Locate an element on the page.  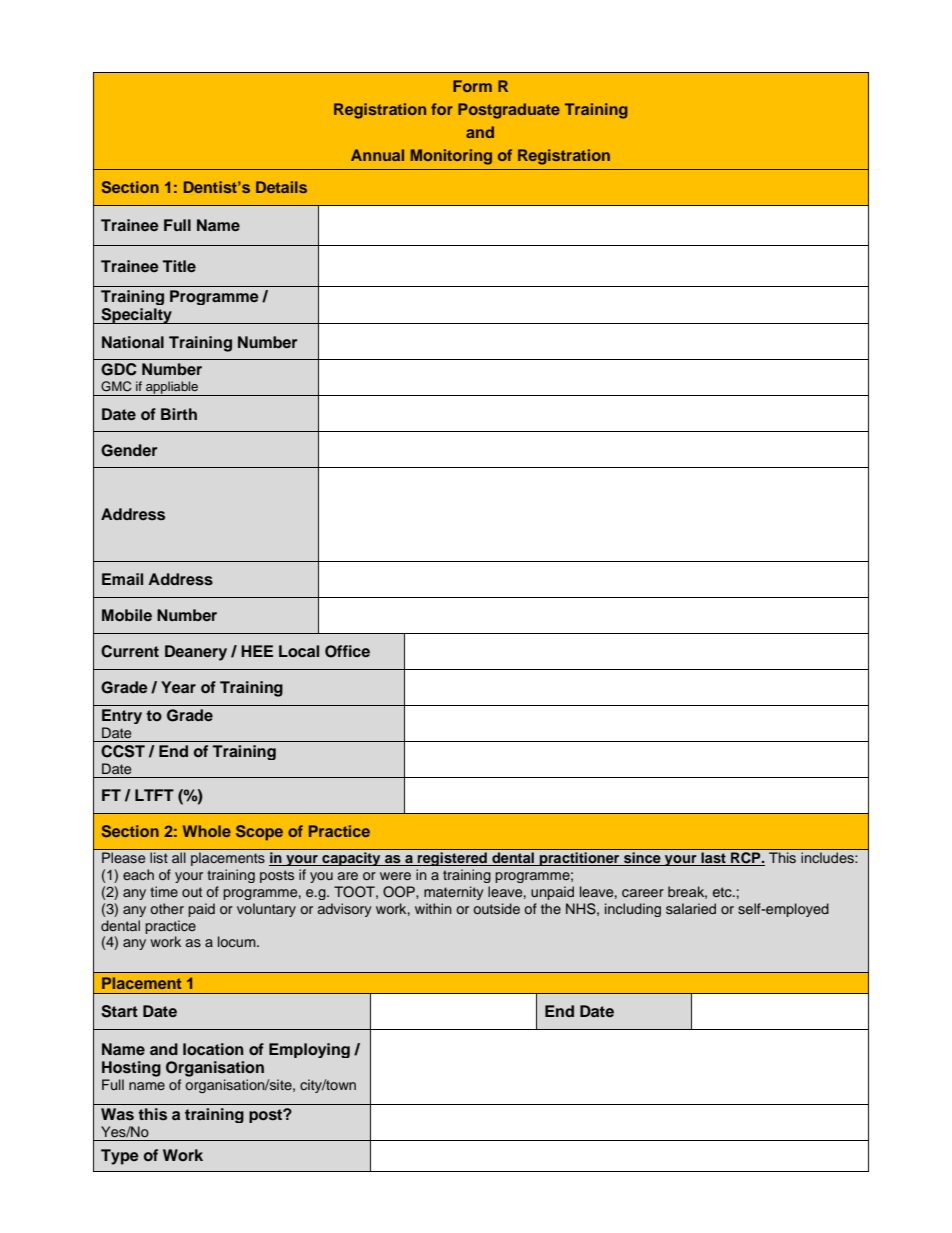
other is located at coordinates (167, 908).
